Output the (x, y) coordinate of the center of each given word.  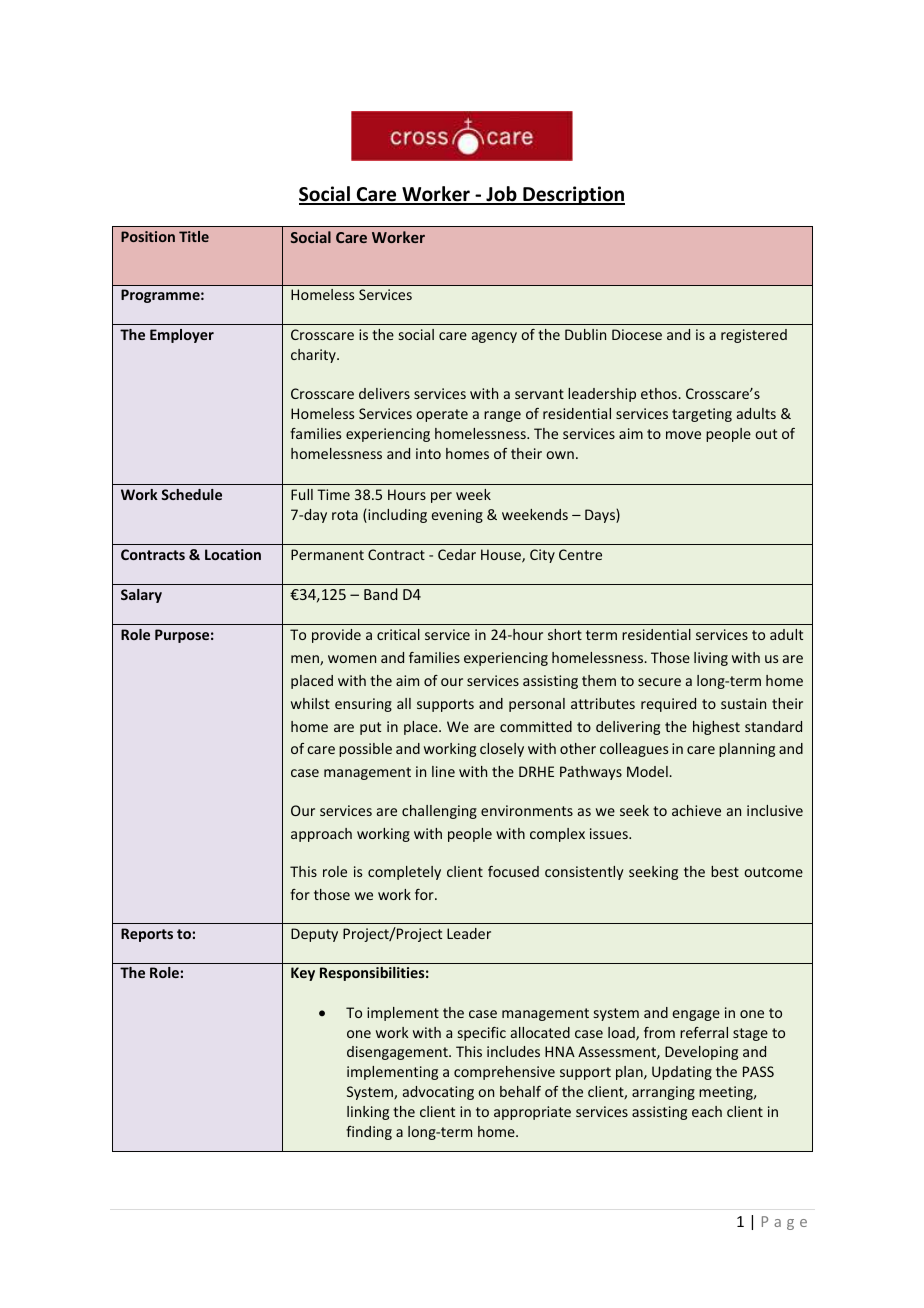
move (683, 435)
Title (194, 236)
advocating (438, 1093)
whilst (310, 703)
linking (368, 1113)
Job (501, 195)
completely (404, 873)
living (711, 659)
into (428, 453)
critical (398, 634)
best (725, 871)
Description (573, 195)
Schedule (191, 494)
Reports (147, 935)
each (707, 1111)
